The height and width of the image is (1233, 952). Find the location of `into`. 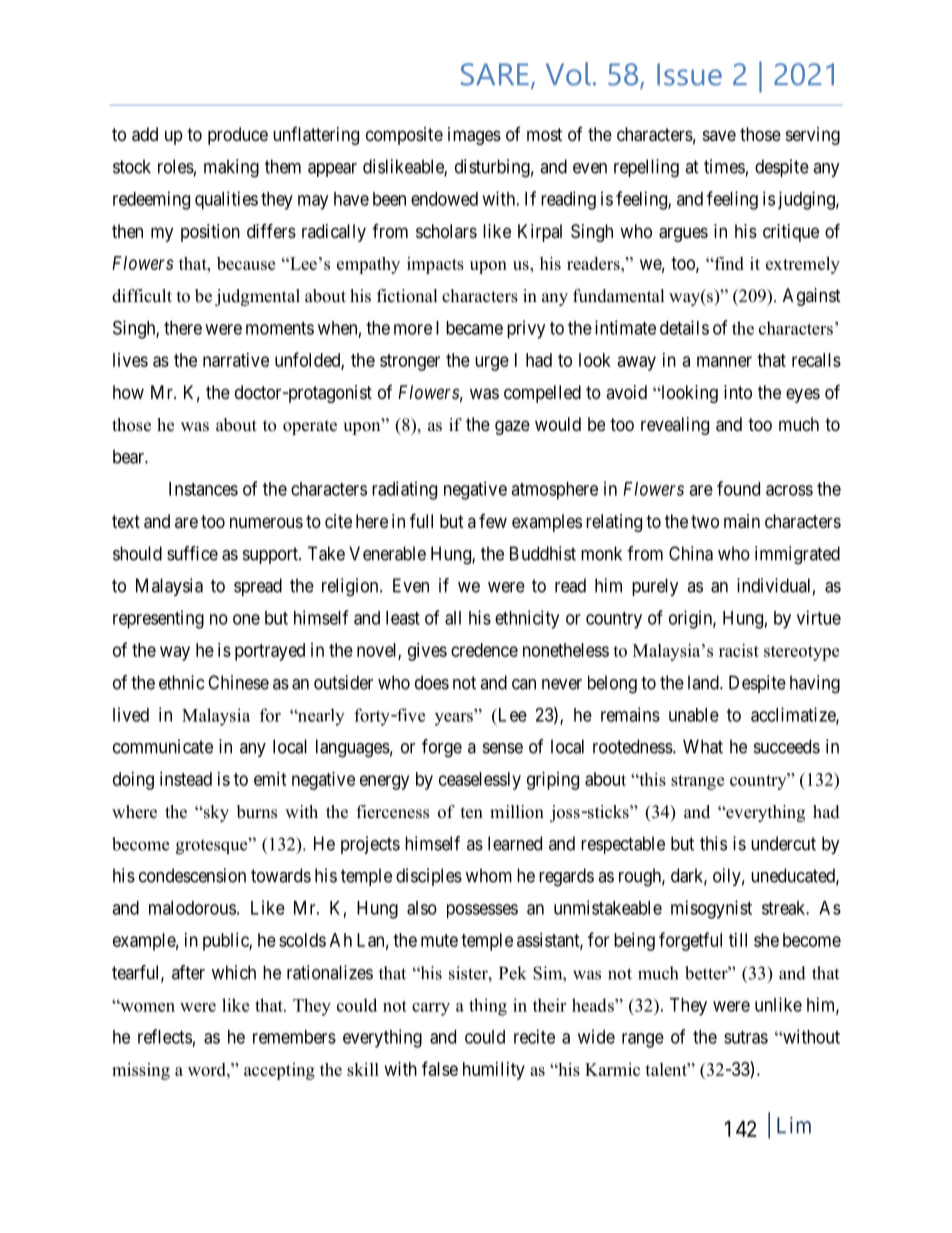

into is located at coordinates (738, 392).
